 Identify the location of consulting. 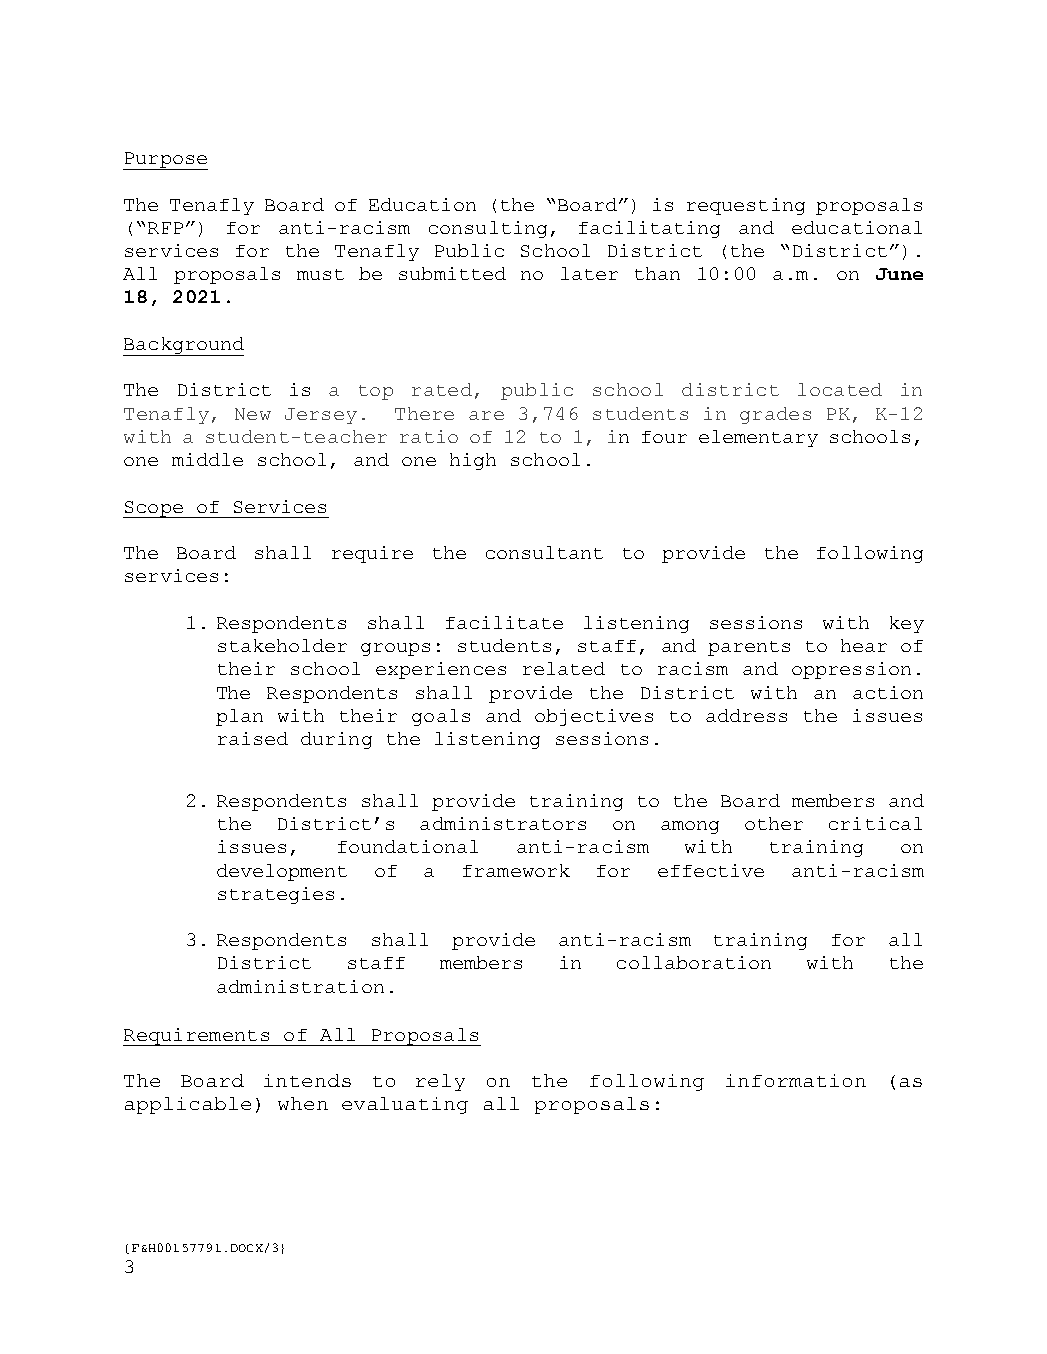
(488, 229).
